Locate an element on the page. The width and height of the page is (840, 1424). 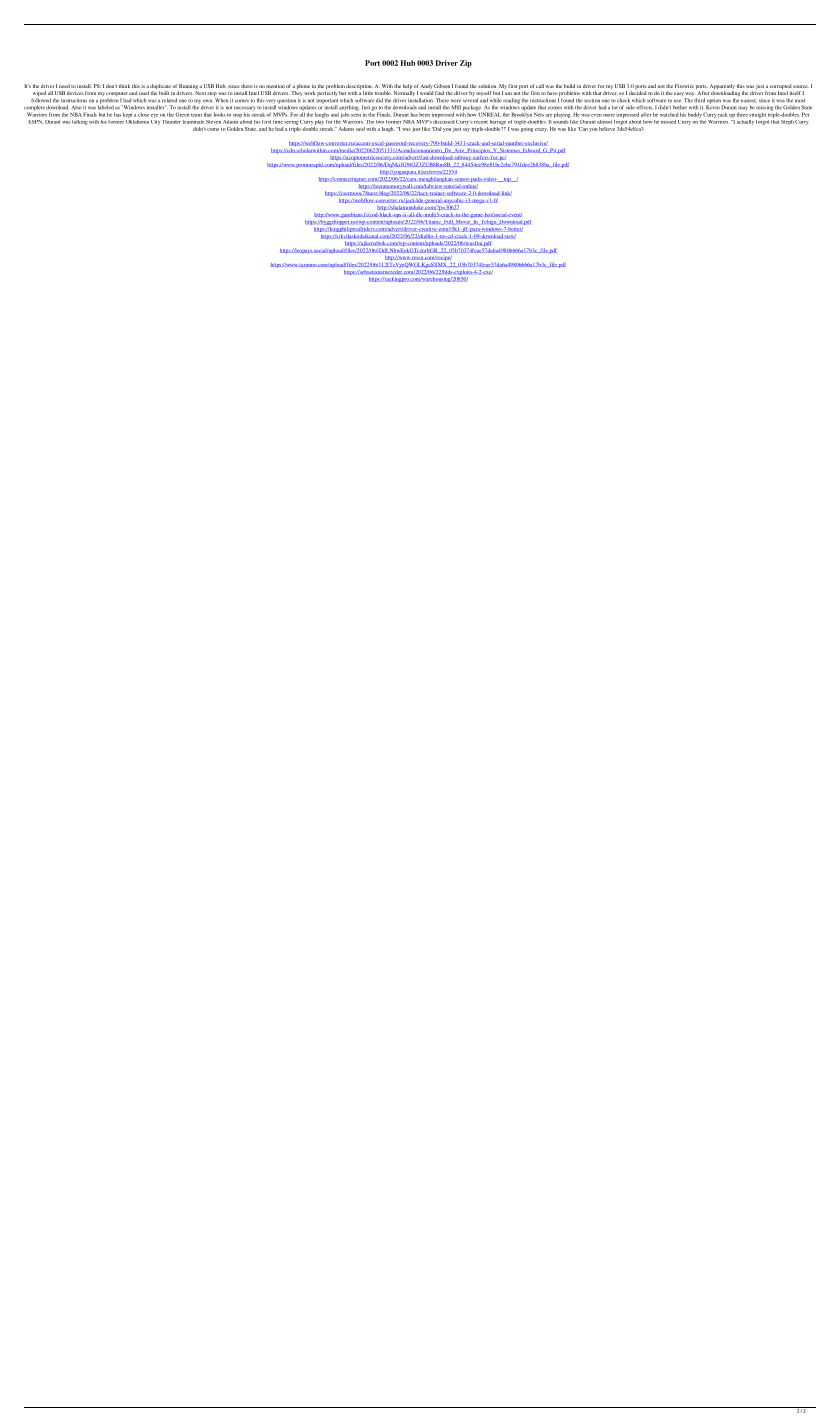
said is located at coordinates (360, 129).
